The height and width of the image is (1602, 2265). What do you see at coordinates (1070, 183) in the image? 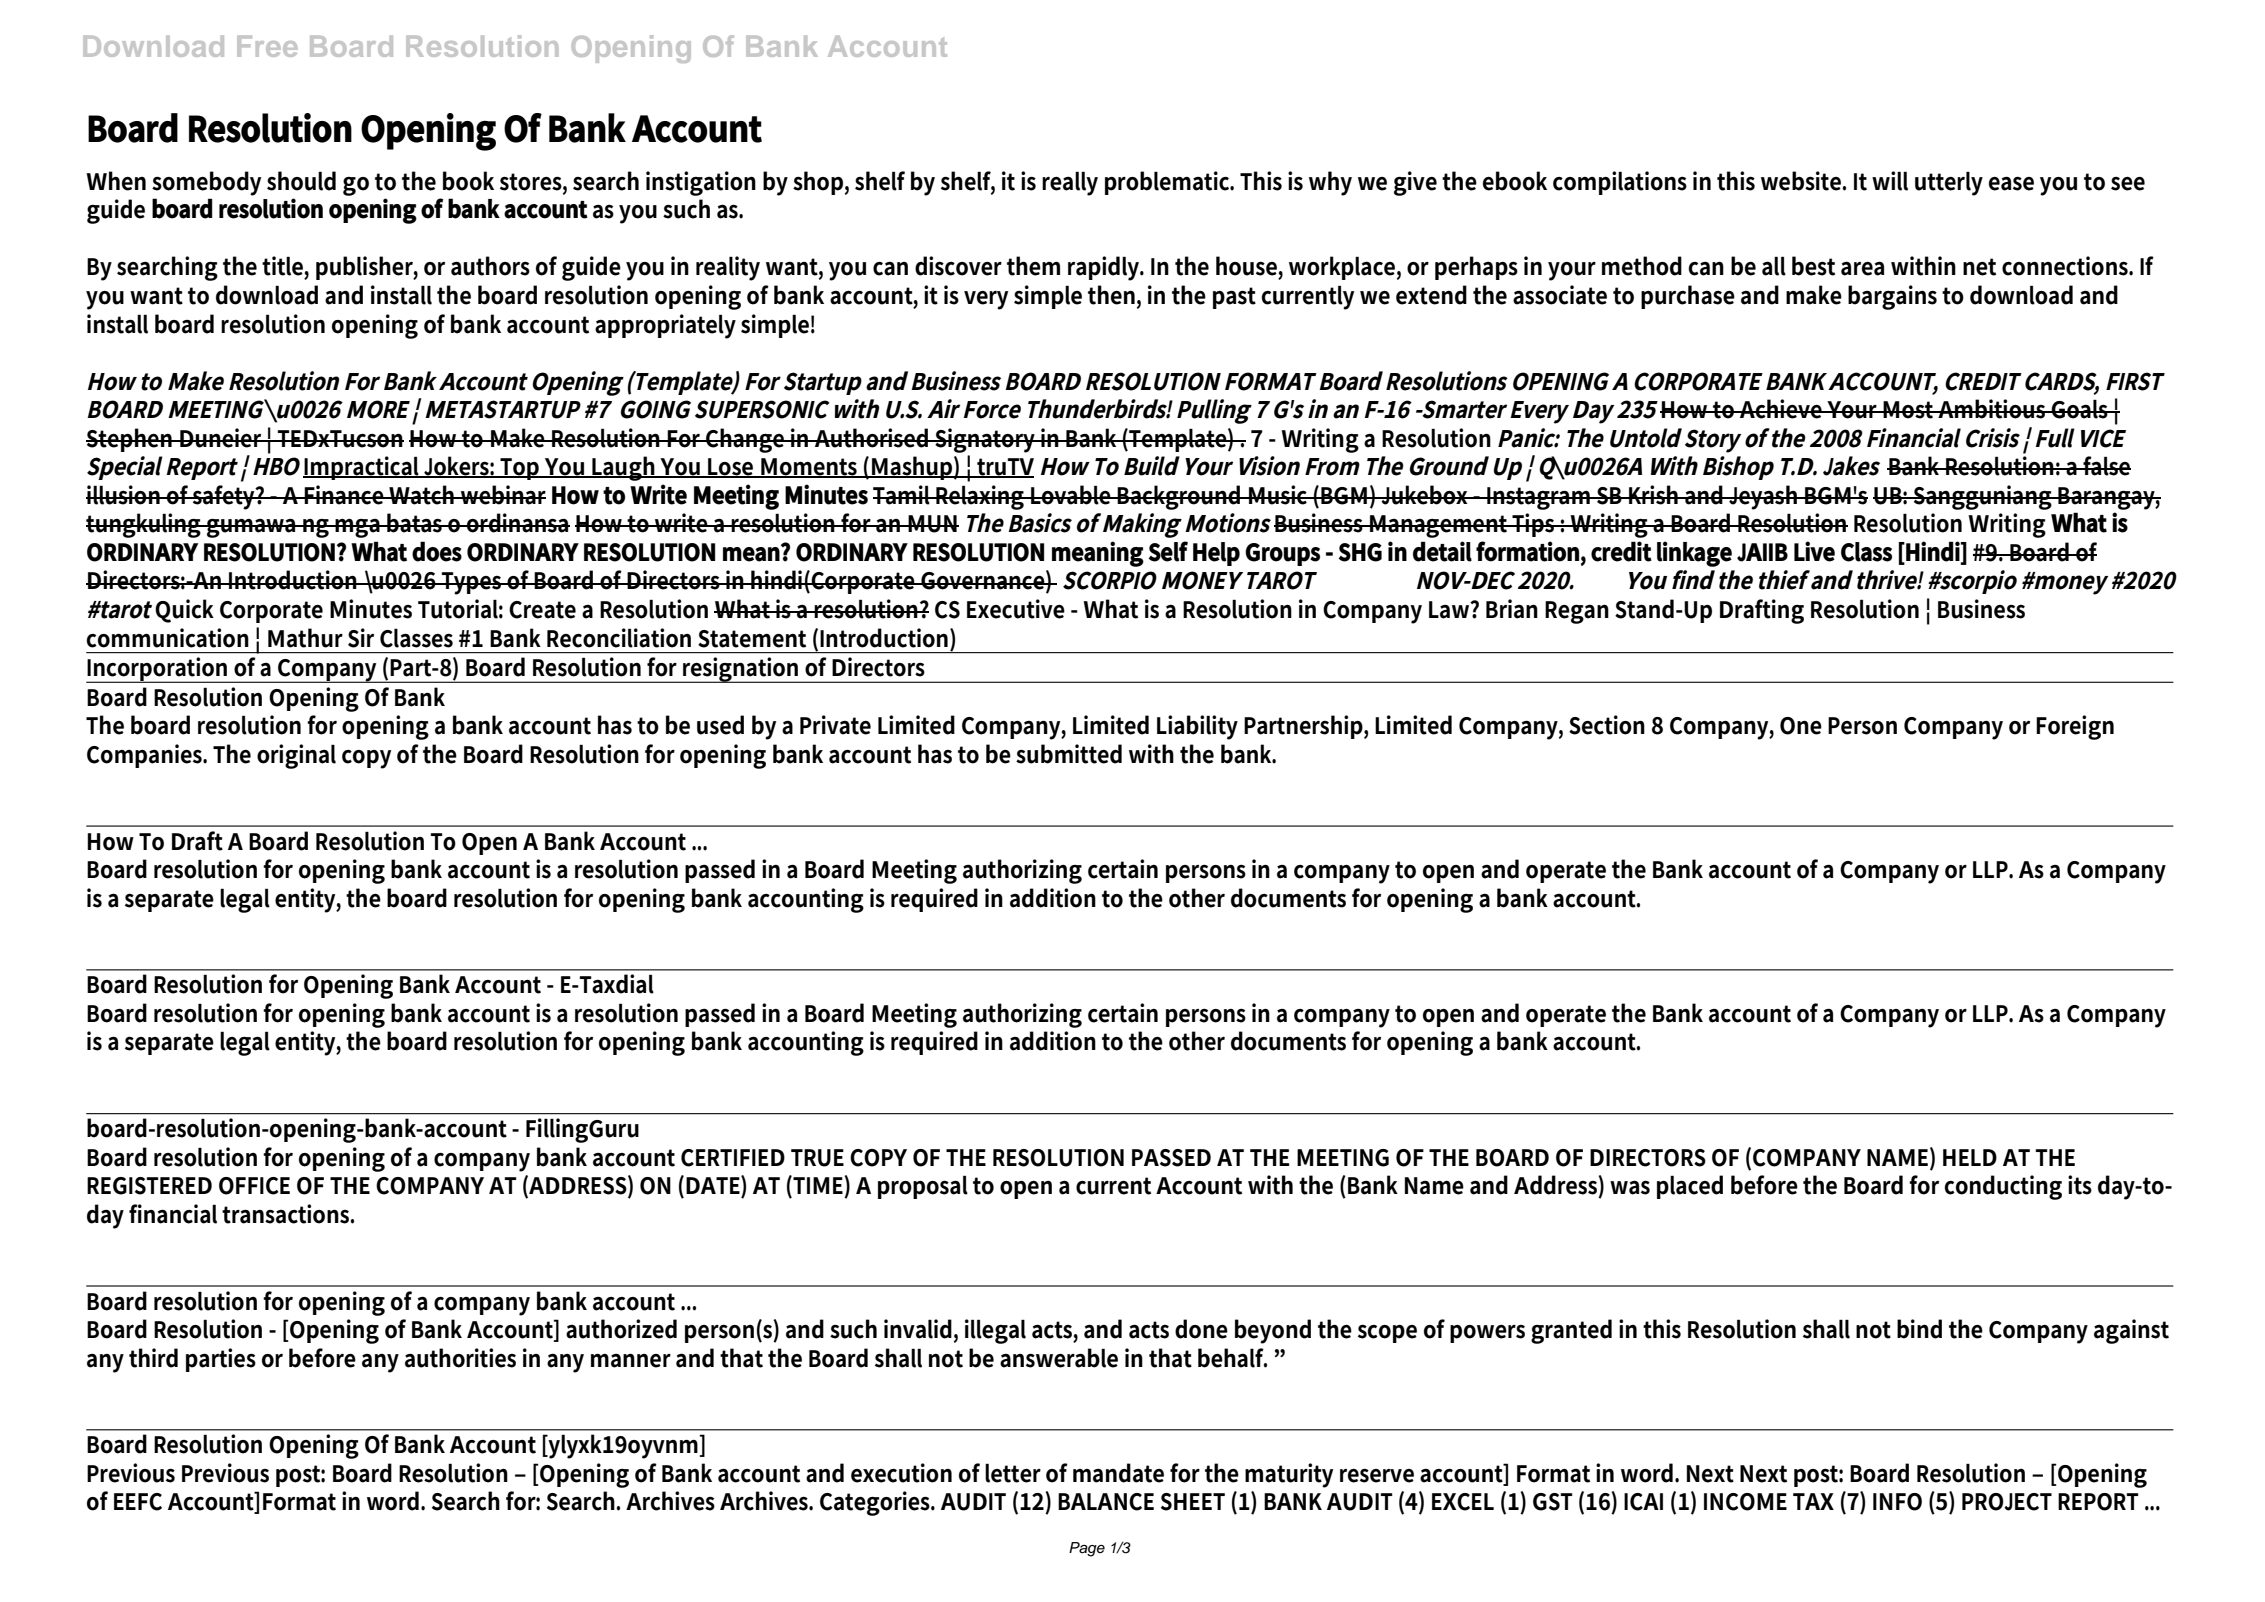
I see `really` at bounding box center [1070, 183].
